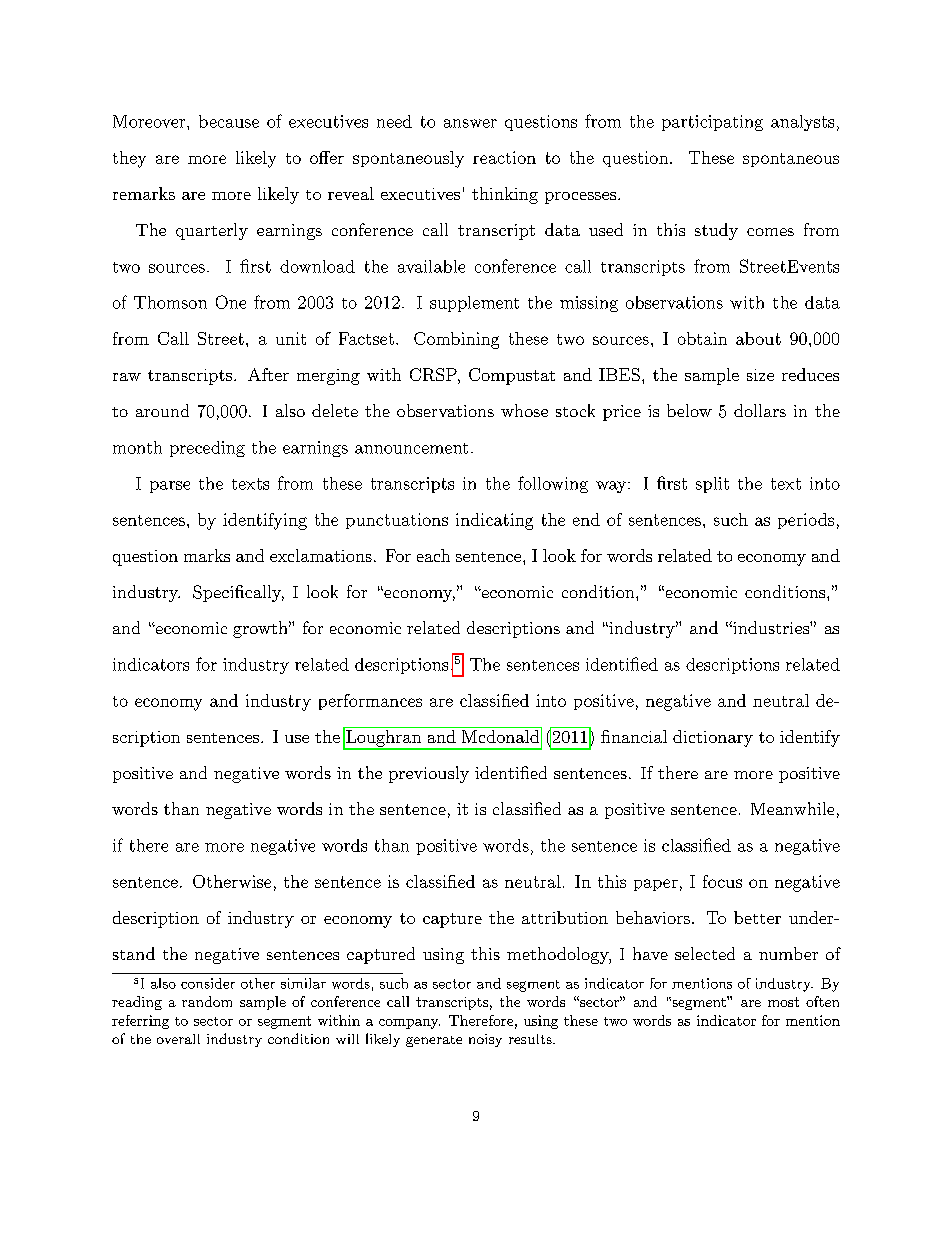  I want to click on random, so click(207, 1001).
